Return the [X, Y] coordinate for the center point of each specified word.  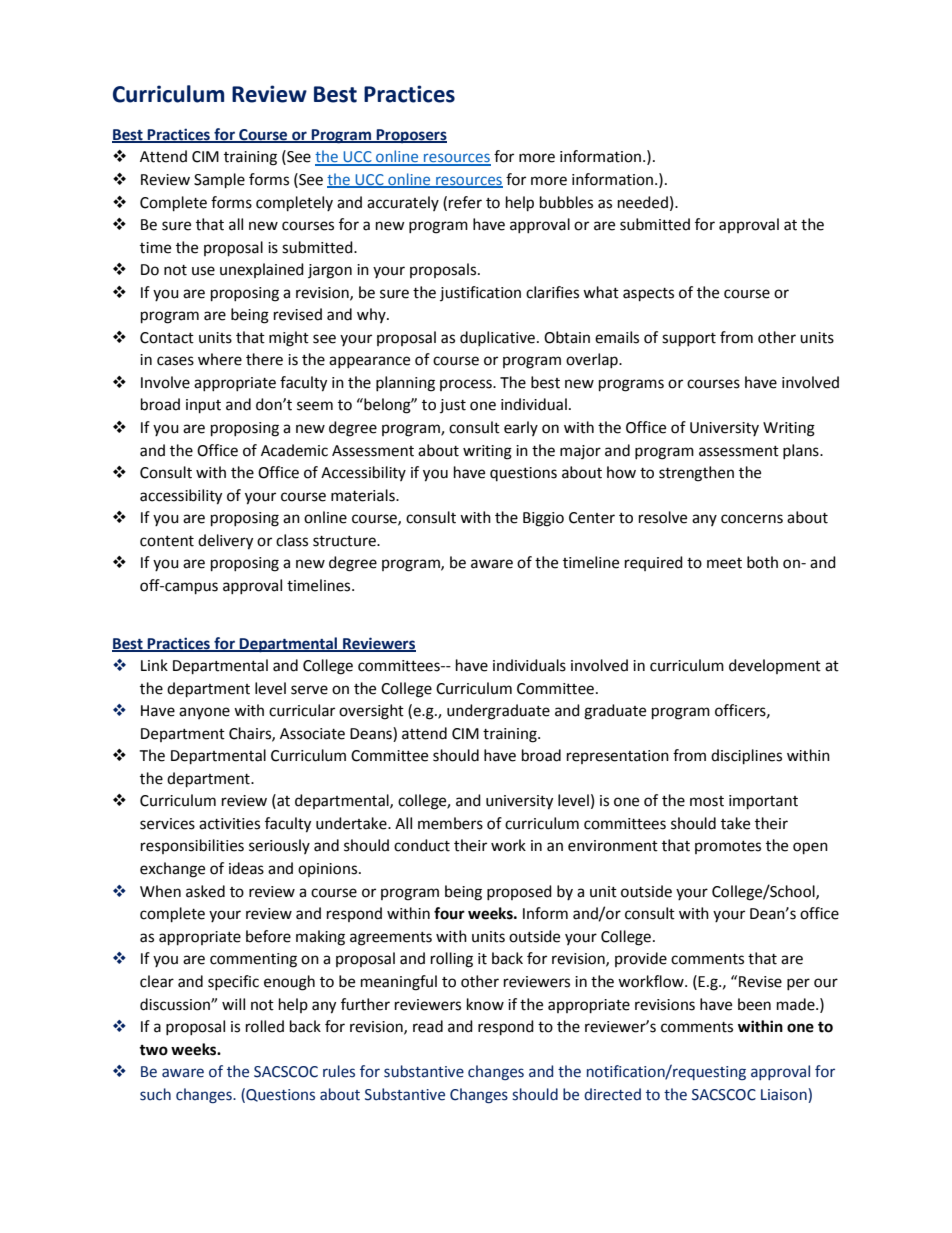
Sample [219, 181]
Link [154, 665]
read [428, 1026]
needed [643, 202]
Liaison [785, 1094]
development [775, 666]
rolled [265, 1026]
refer [465, 202]
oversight [371, 712]
